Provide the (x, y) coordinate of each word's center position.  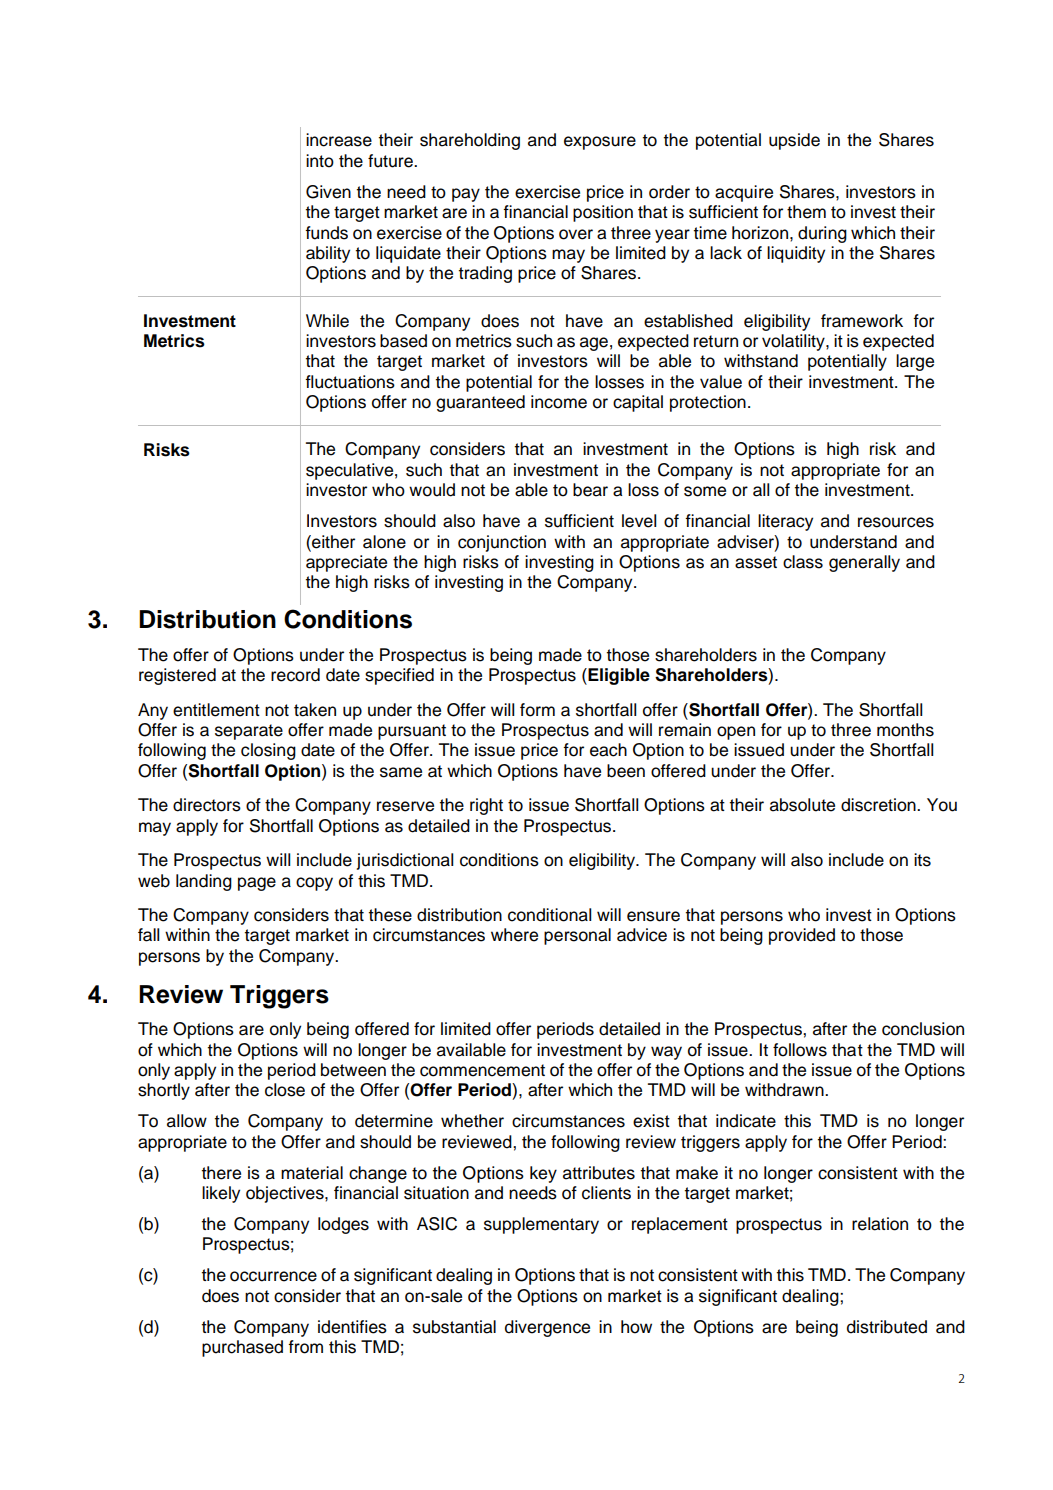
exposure (600, 143)
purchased (242, 1348)
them (806, 212)
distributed (887, 1327)
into (320, 161)
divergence (547, 1328)
